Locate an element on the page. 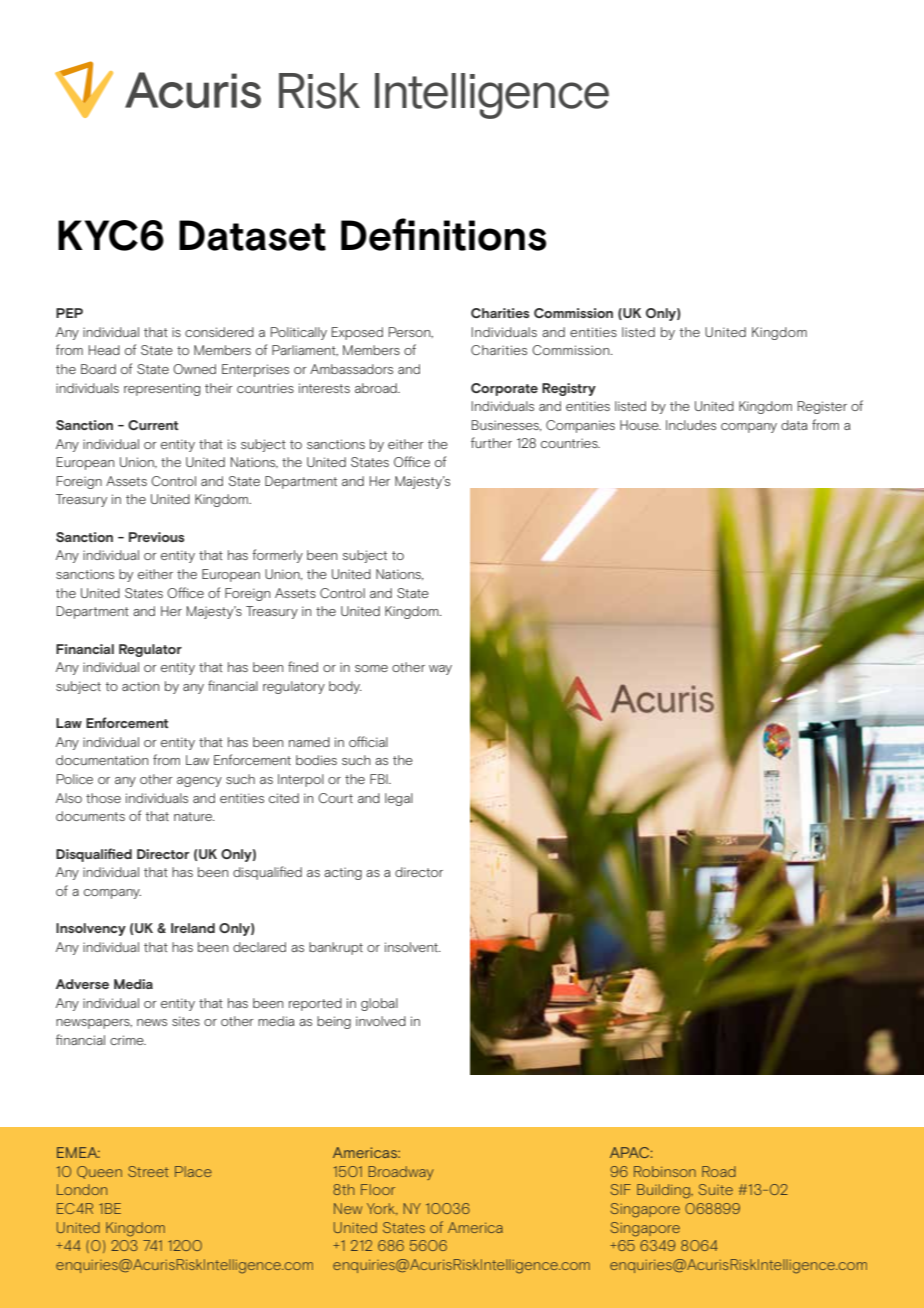 This page has height=1308, width=924. action is located at coordinates (140, 686).
